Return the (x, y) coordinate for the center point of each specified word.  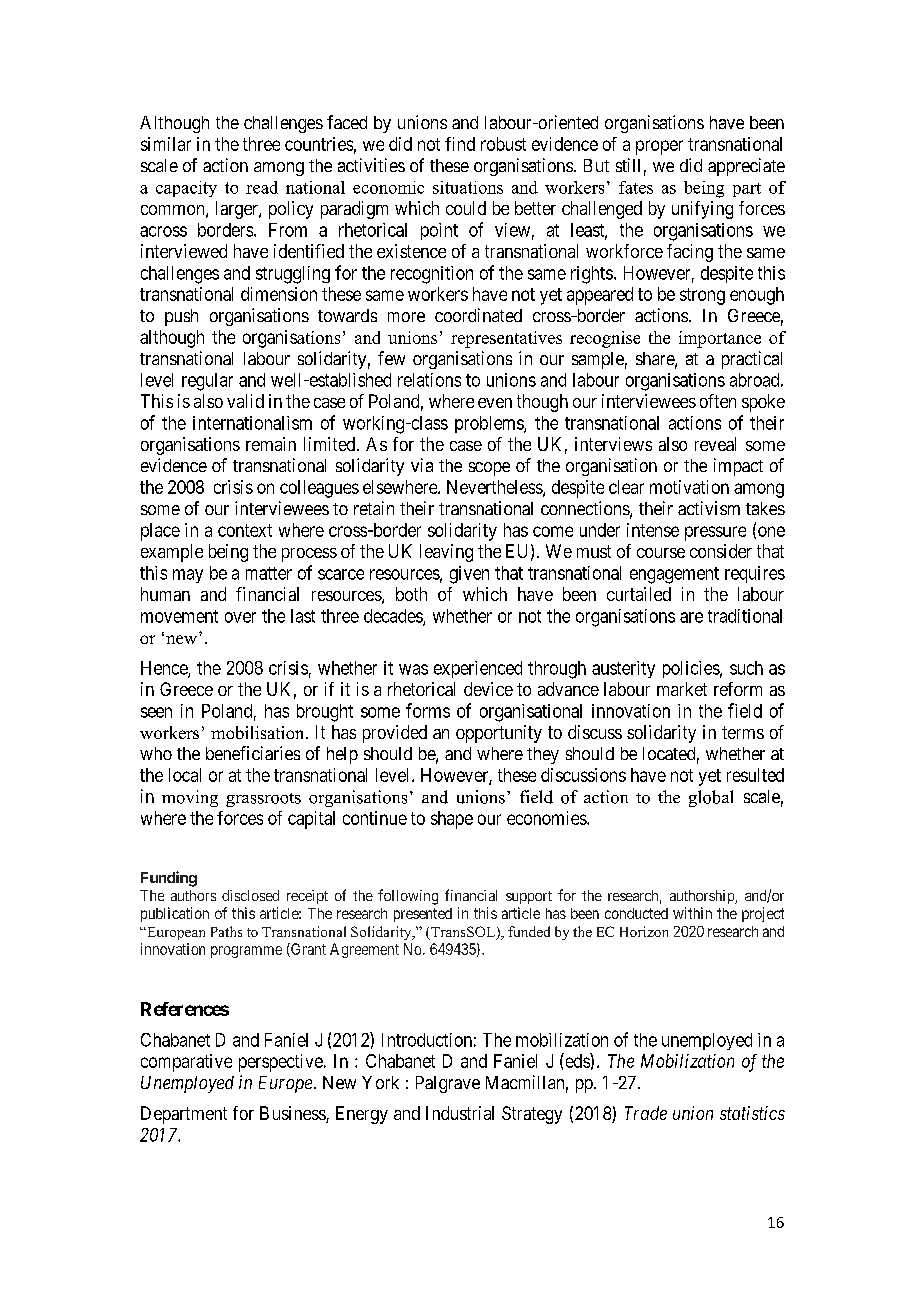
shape (452, 820)
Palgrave (448, 1084)
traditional (745, 616)
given (469, 575)
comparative (186, 1063)
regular (207, 382)
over (240, 617)
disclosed (250, 895)
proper (659, 147)
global (711, 798)
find (460, 144)
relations (429, 380)
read (262, 187)
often (718, 401)
